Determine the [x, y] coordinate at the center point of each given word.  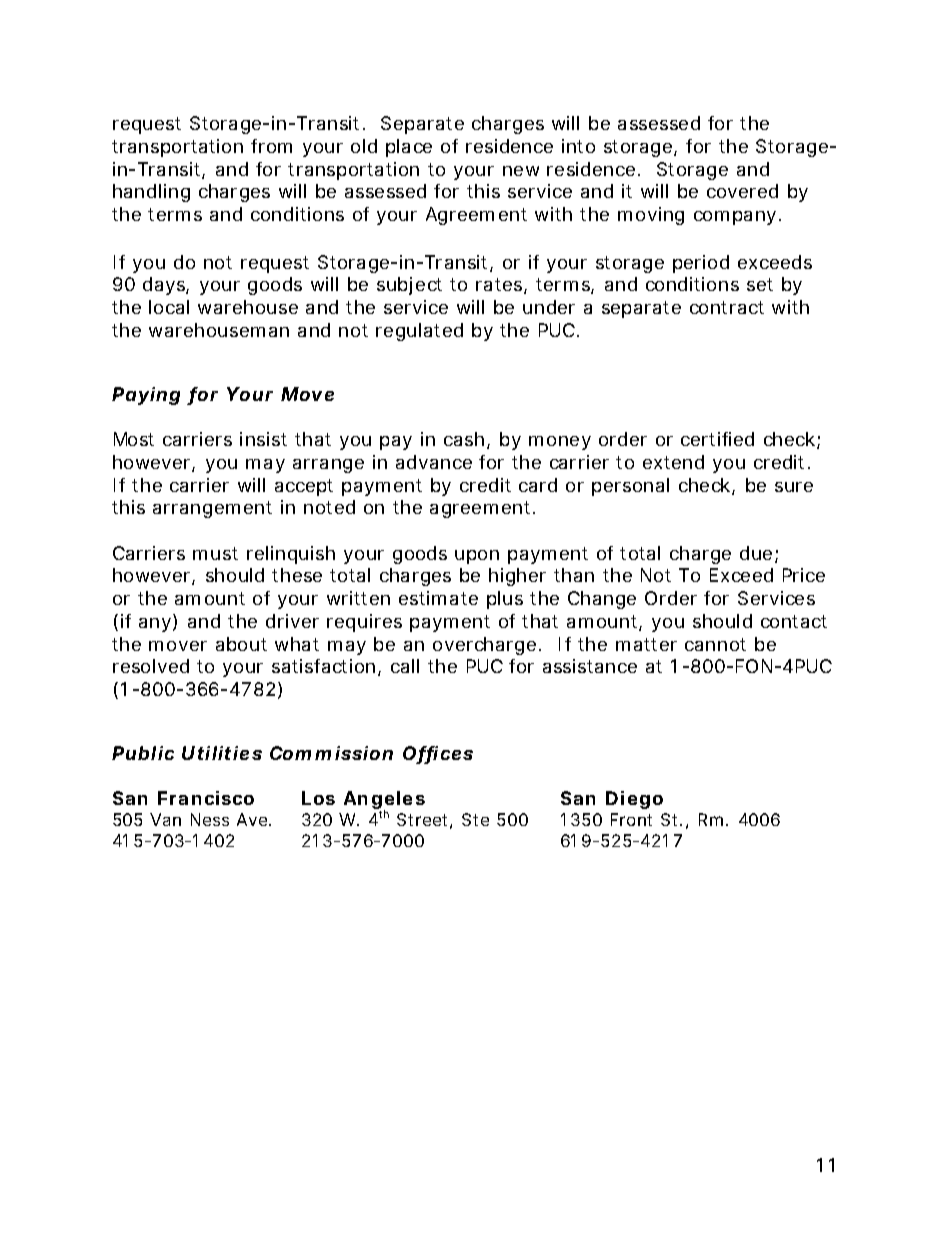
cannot [715, 644]
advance [434, 462]
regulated [419, 332]
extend [673, 462]
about [241, 644]
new [521, 171]
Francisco [206, 798]
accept [304, 487]
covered [742, 191]
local [169, 307]
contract [727, 307]
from [271, 146]
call [405, 666]
